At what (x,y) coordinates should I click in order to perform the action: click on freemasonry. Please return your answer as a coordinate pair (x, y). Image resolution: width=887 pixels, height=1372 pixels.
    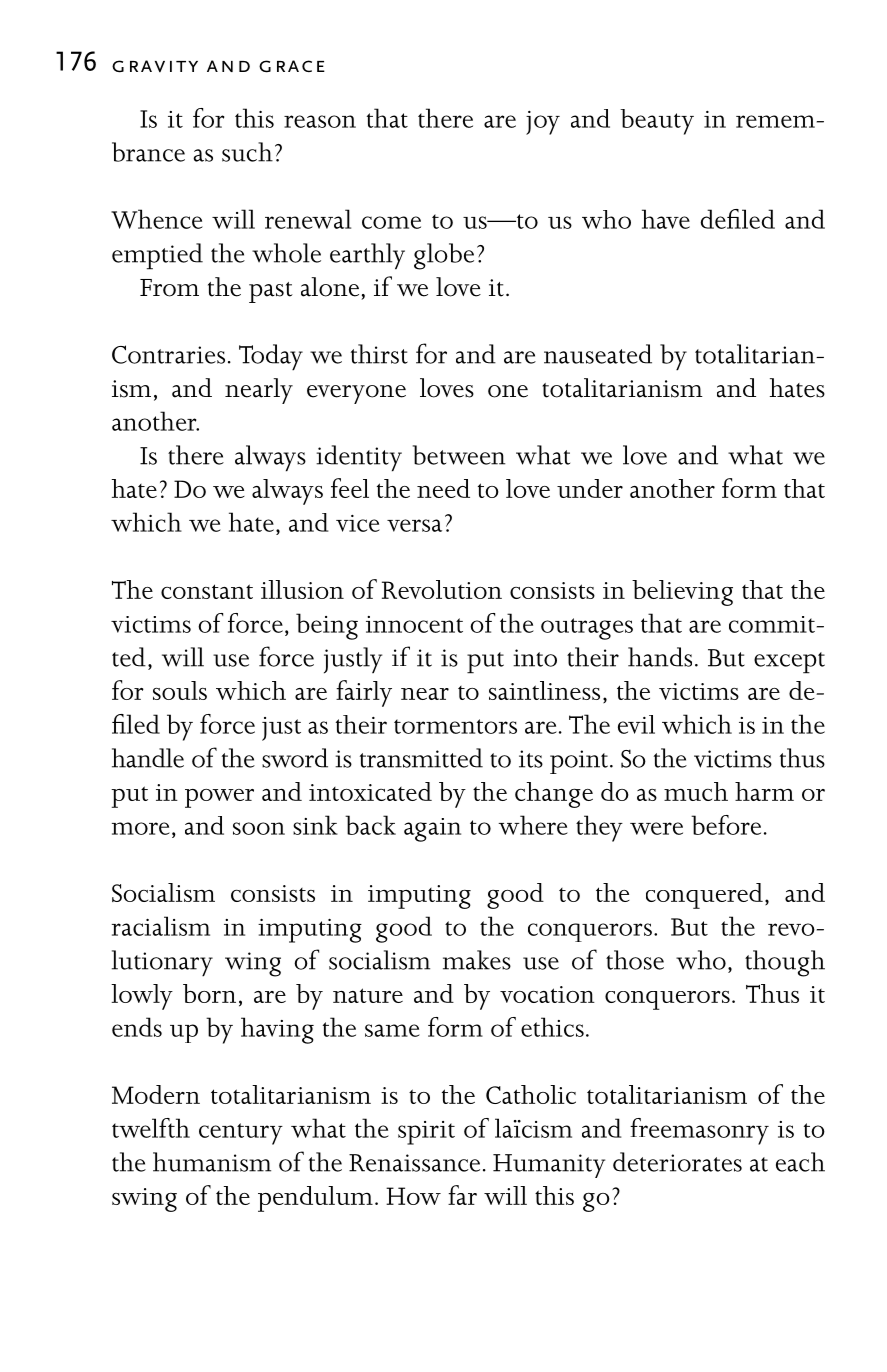
    Looking at the image, I should click on (699, 1131).
